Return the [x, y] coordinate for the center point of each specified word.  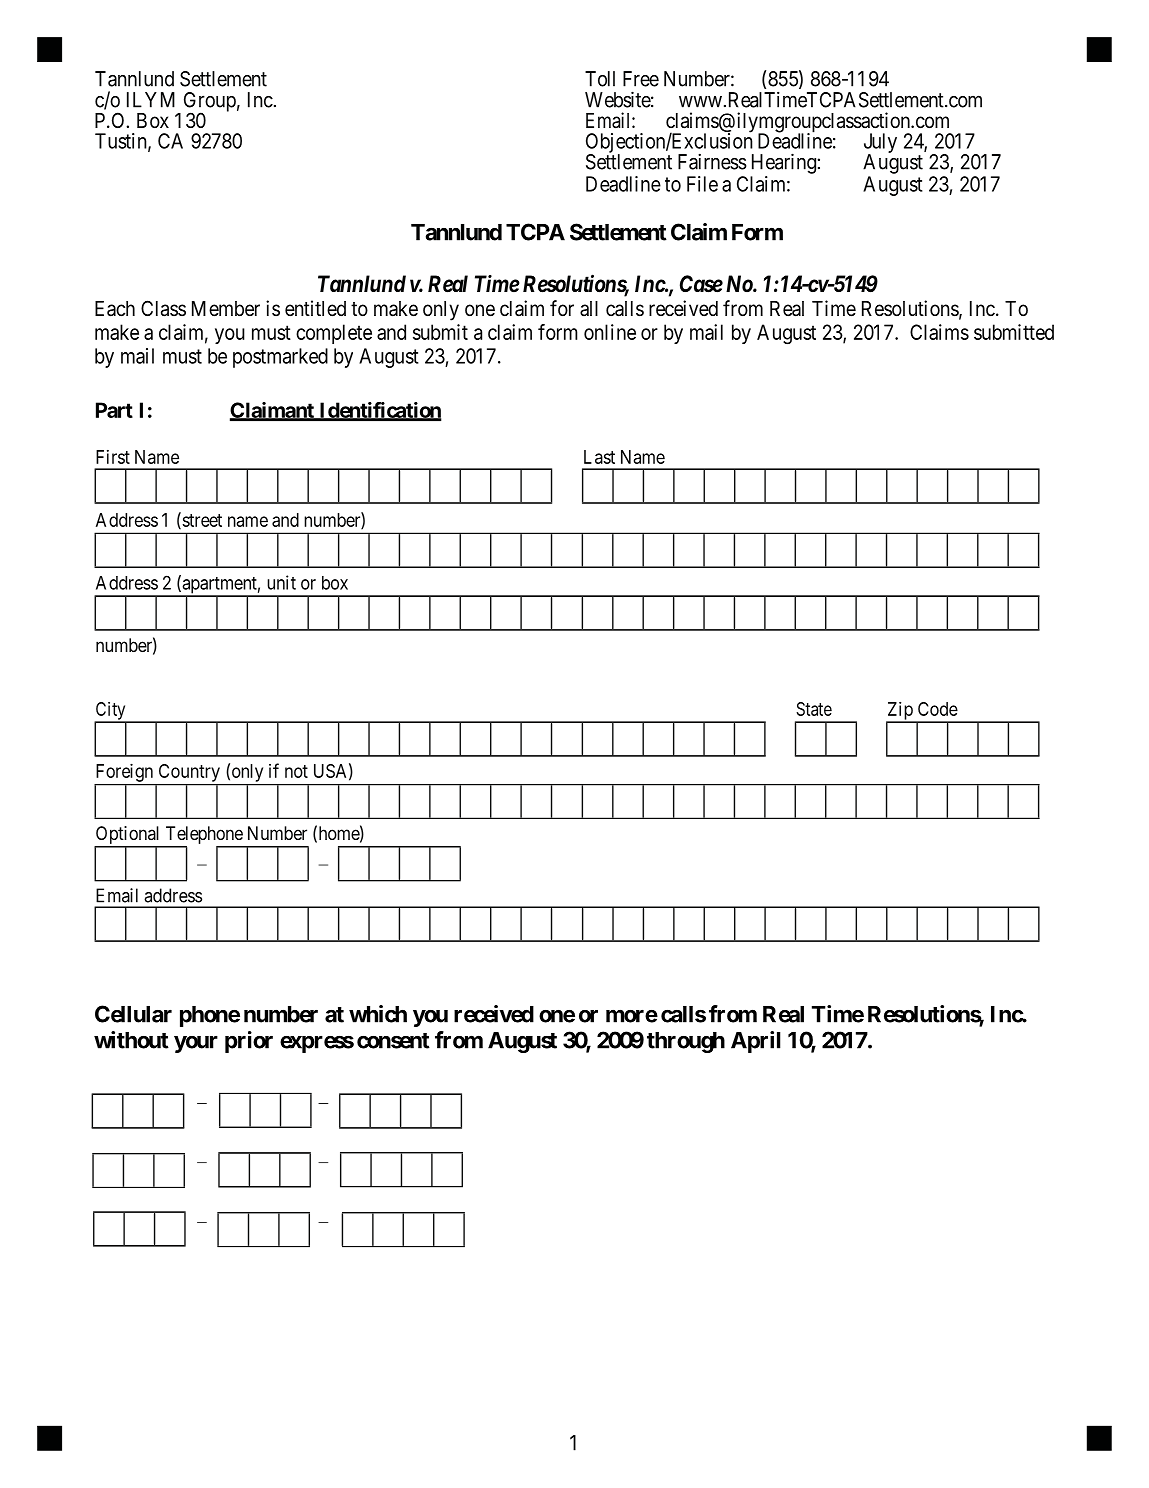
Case [701, 284]
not [296, 771]
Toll [600, 79]
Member [226, 309]
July [880, 144]
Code [938, 709]
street [201, 521]
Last [599, 457]
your [196, 1044]
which [378, 1014]
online [610, 332]
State [814, 709]
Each [115, 309]
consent [393, 1041]
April [756, 1042]
